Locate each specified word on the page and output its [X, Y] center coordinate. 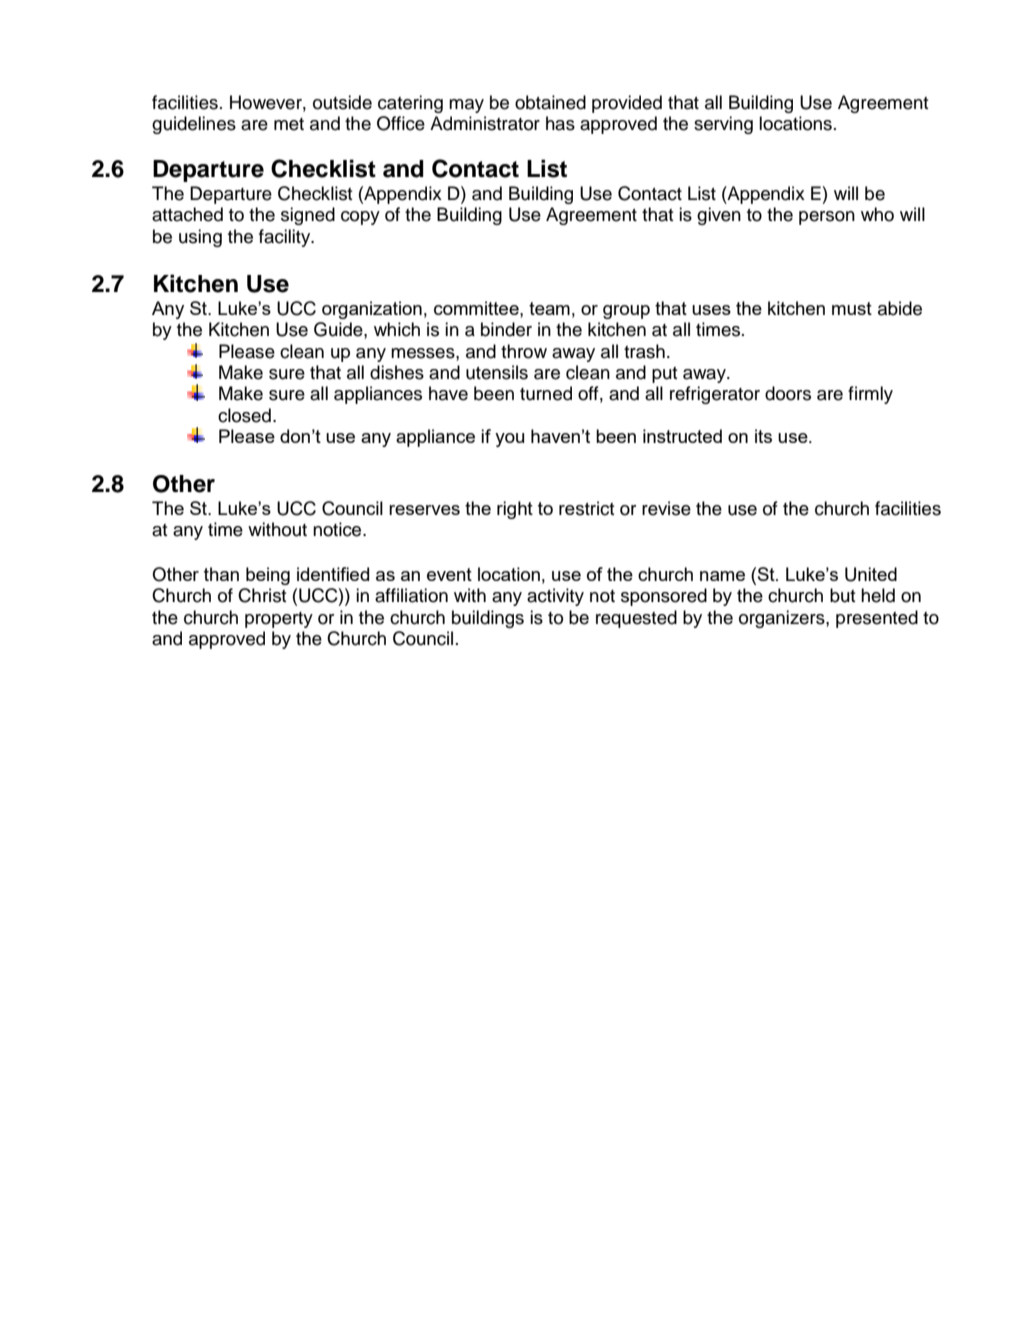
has [560, 123]
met [289, 124]
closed [244, 415]
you [509, 440]
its [763, 436]
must [852, 308]
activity [555, 597]
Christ [262, 595]
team [549, 308]
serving [723, 125]
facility [286, 238]
